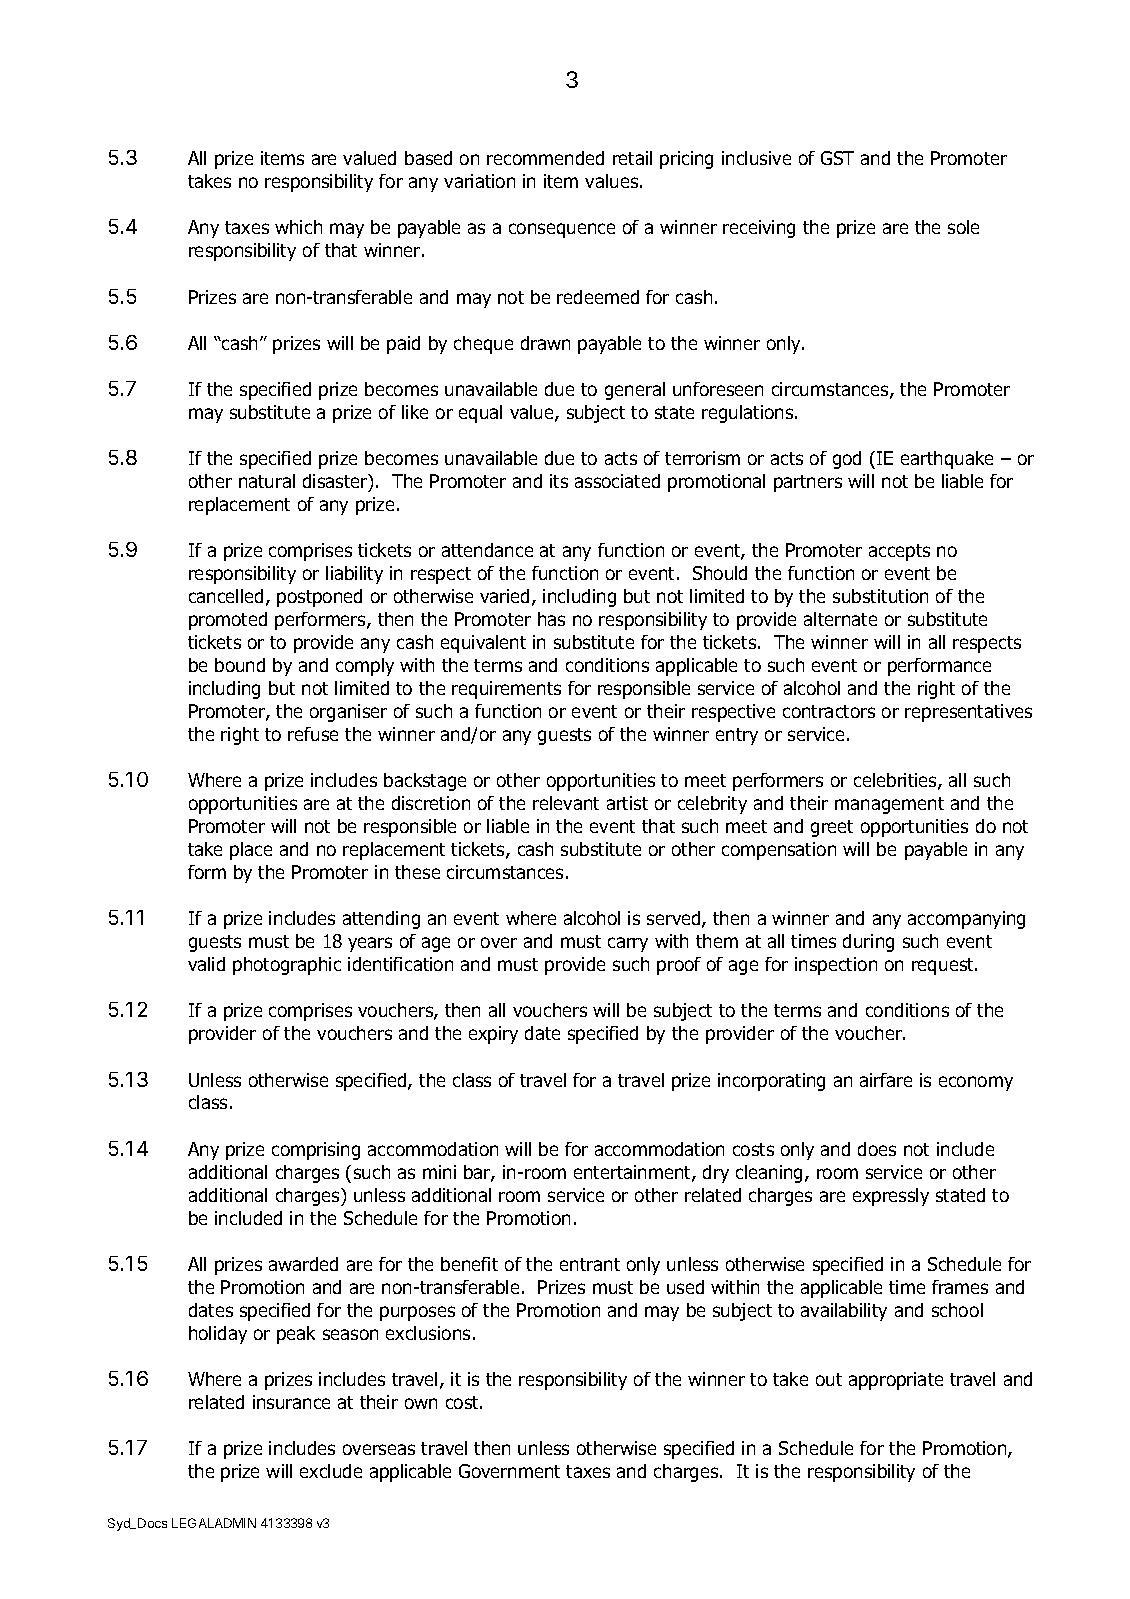 The height and width of the image is (1599, 1130). I want to click on consequence, so click(562, 230).
